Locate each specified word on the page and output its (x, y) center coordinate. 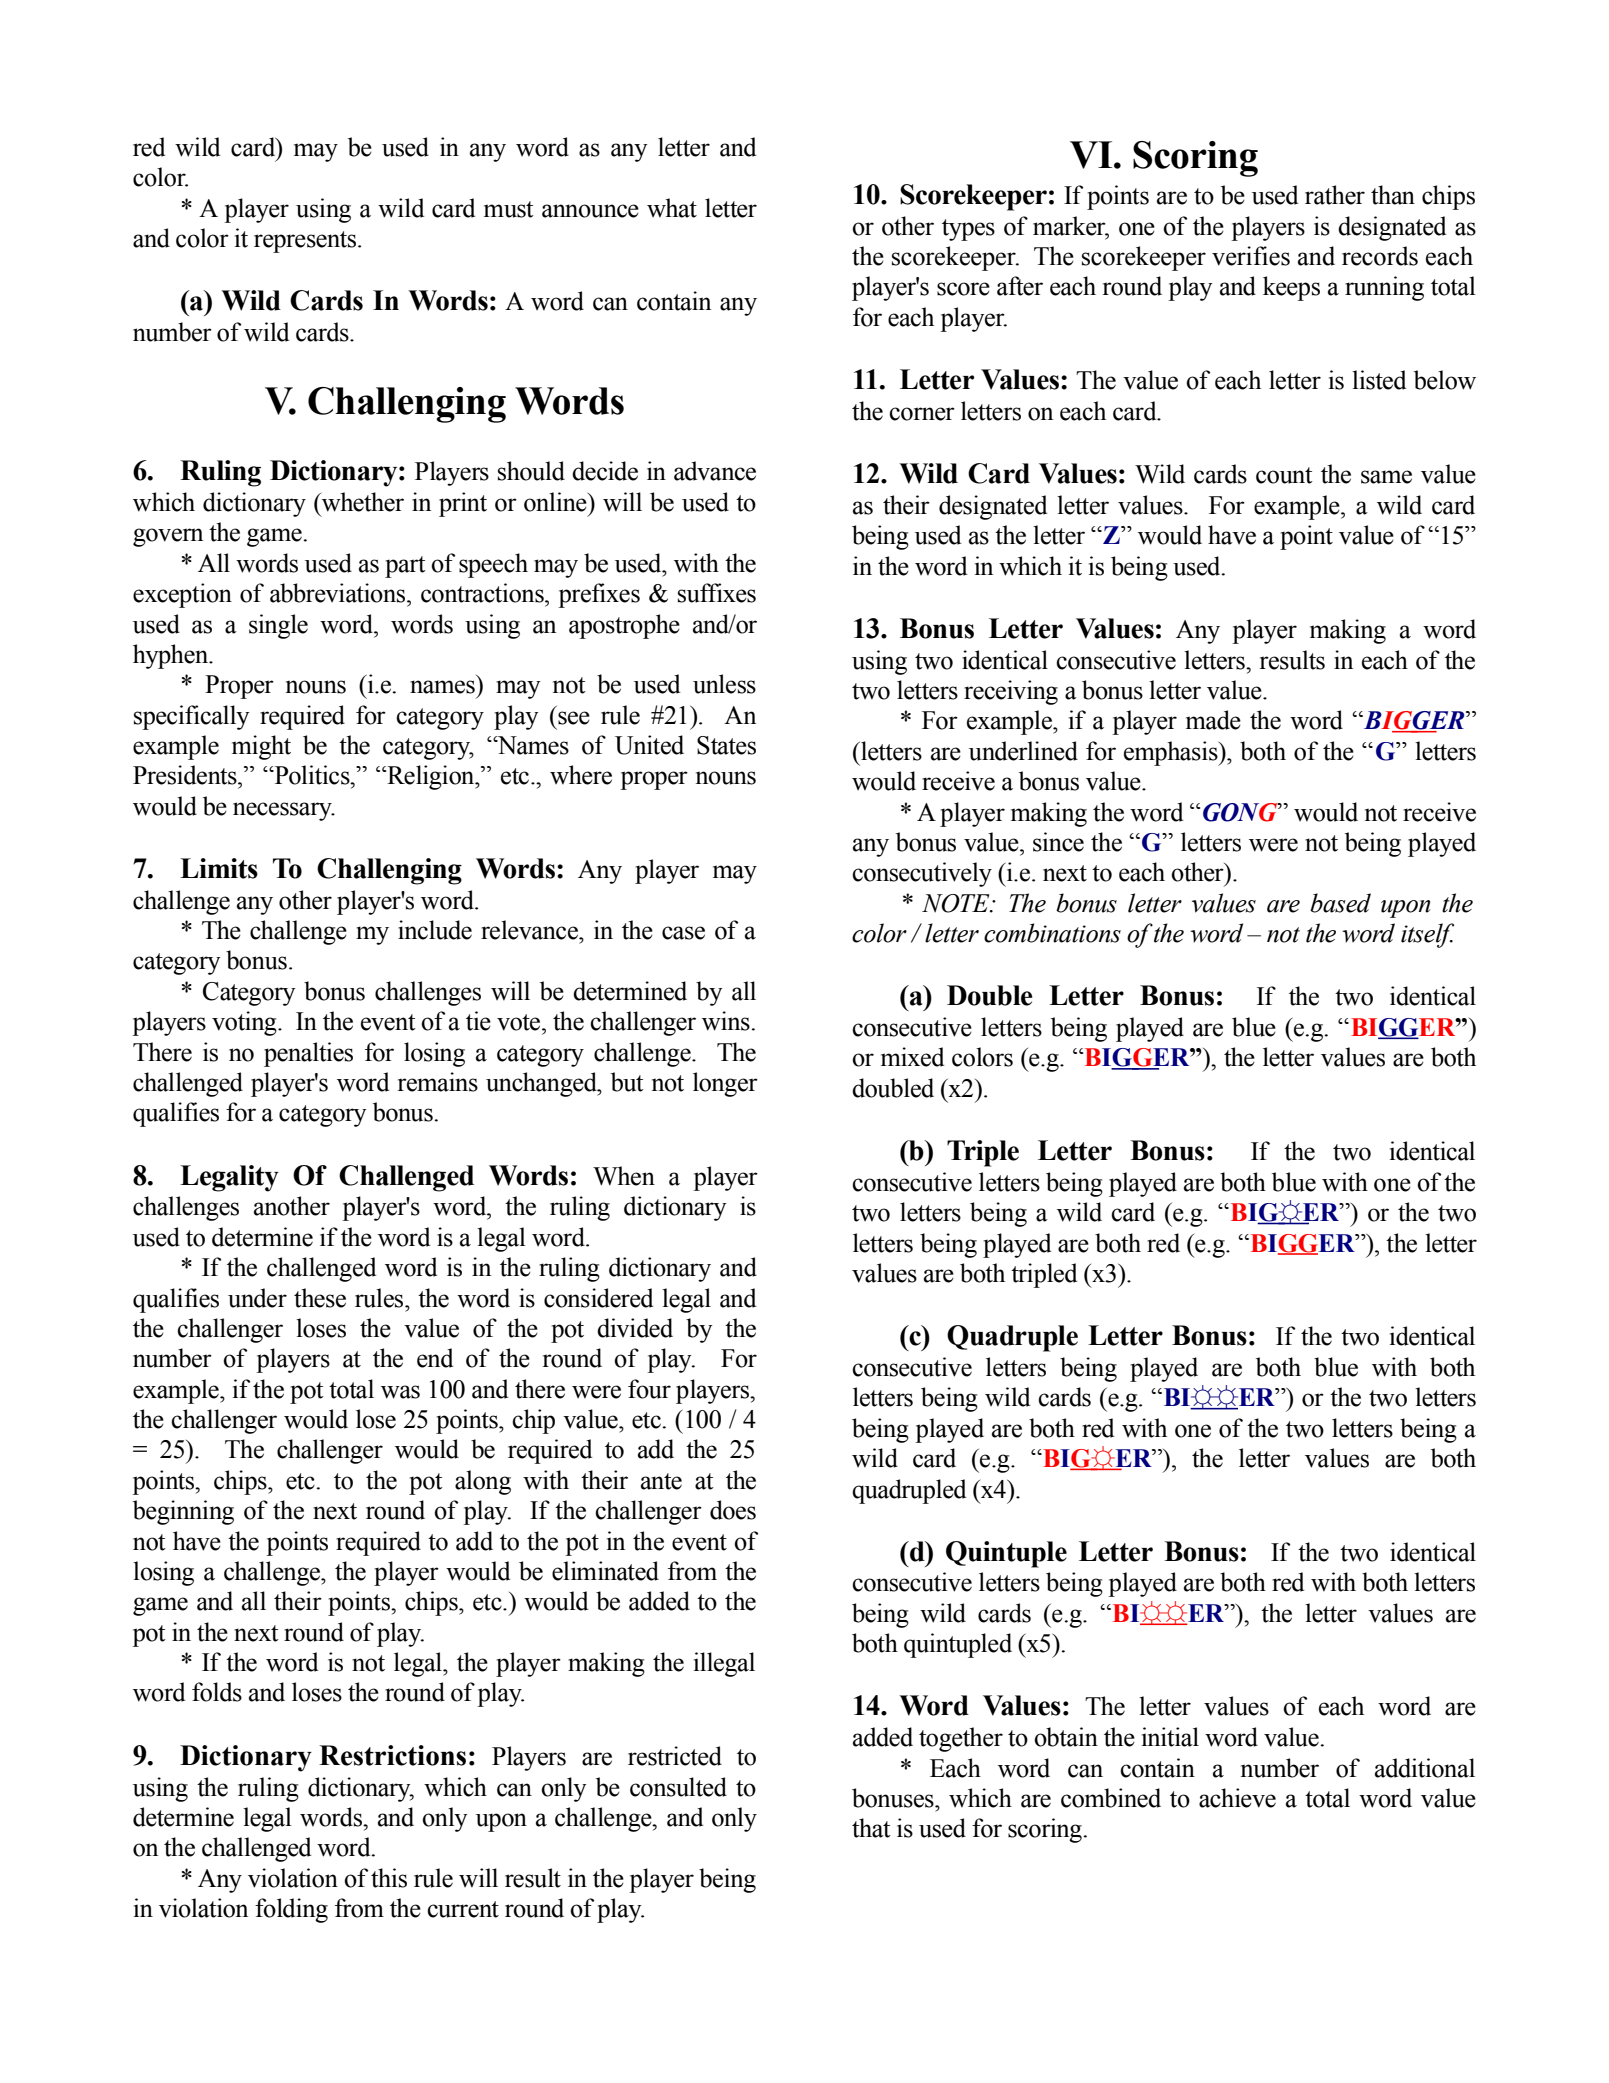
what (672, 208)
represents (306, 242)
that (871, 1828)
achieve (1237, 1798)
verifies (1251, 256)
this (389, 1878)
